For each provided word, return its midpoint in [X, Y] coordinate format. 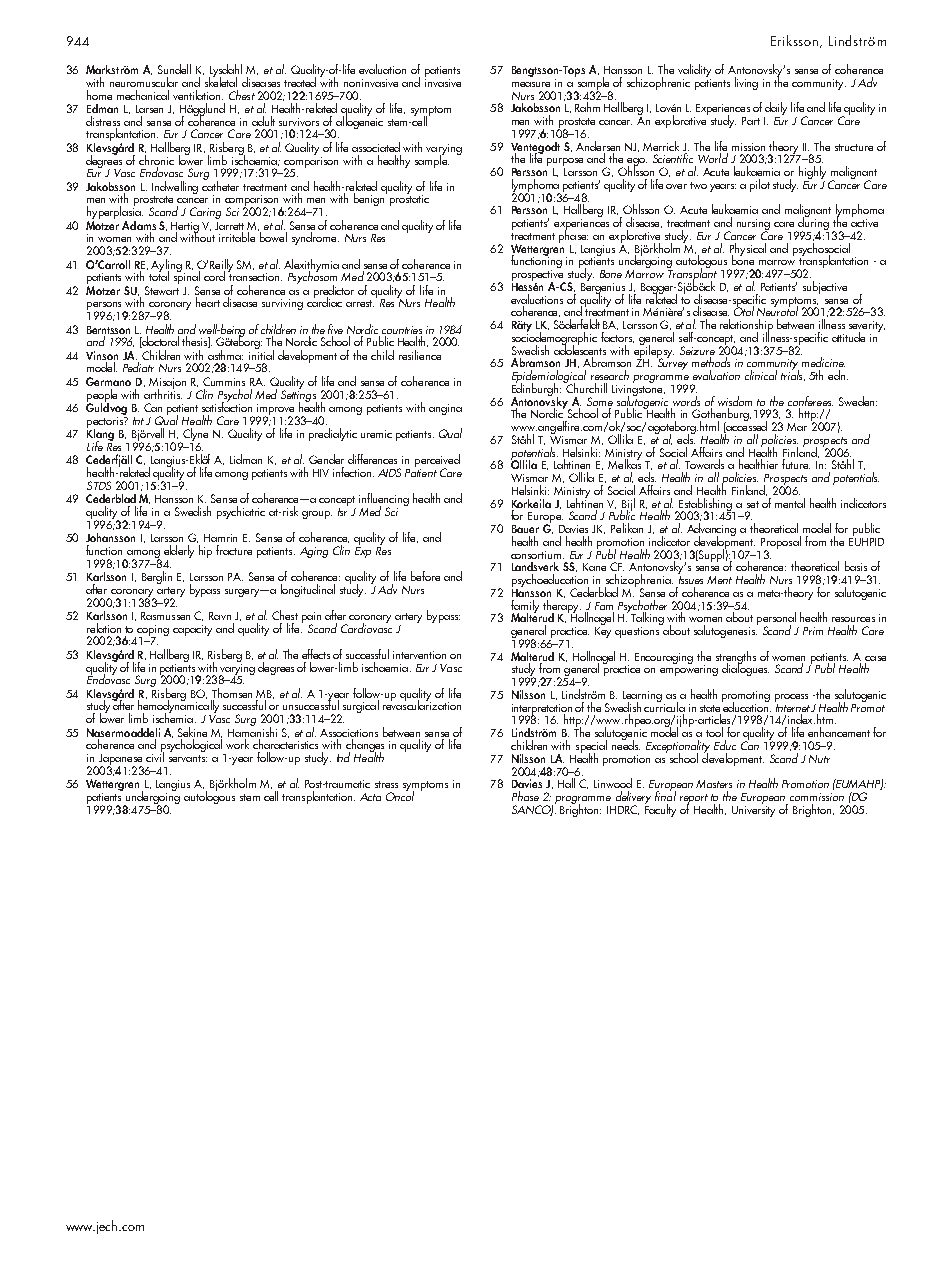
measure [531, 84]
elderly [179, 551]
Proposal [781, 543]
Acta [370, 797]
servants [188, 758]
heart [208, 302]
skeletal [221, 81]
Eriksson [796, 41]
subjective [825, 287]
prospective [539, 275]
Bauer [525, 529]
